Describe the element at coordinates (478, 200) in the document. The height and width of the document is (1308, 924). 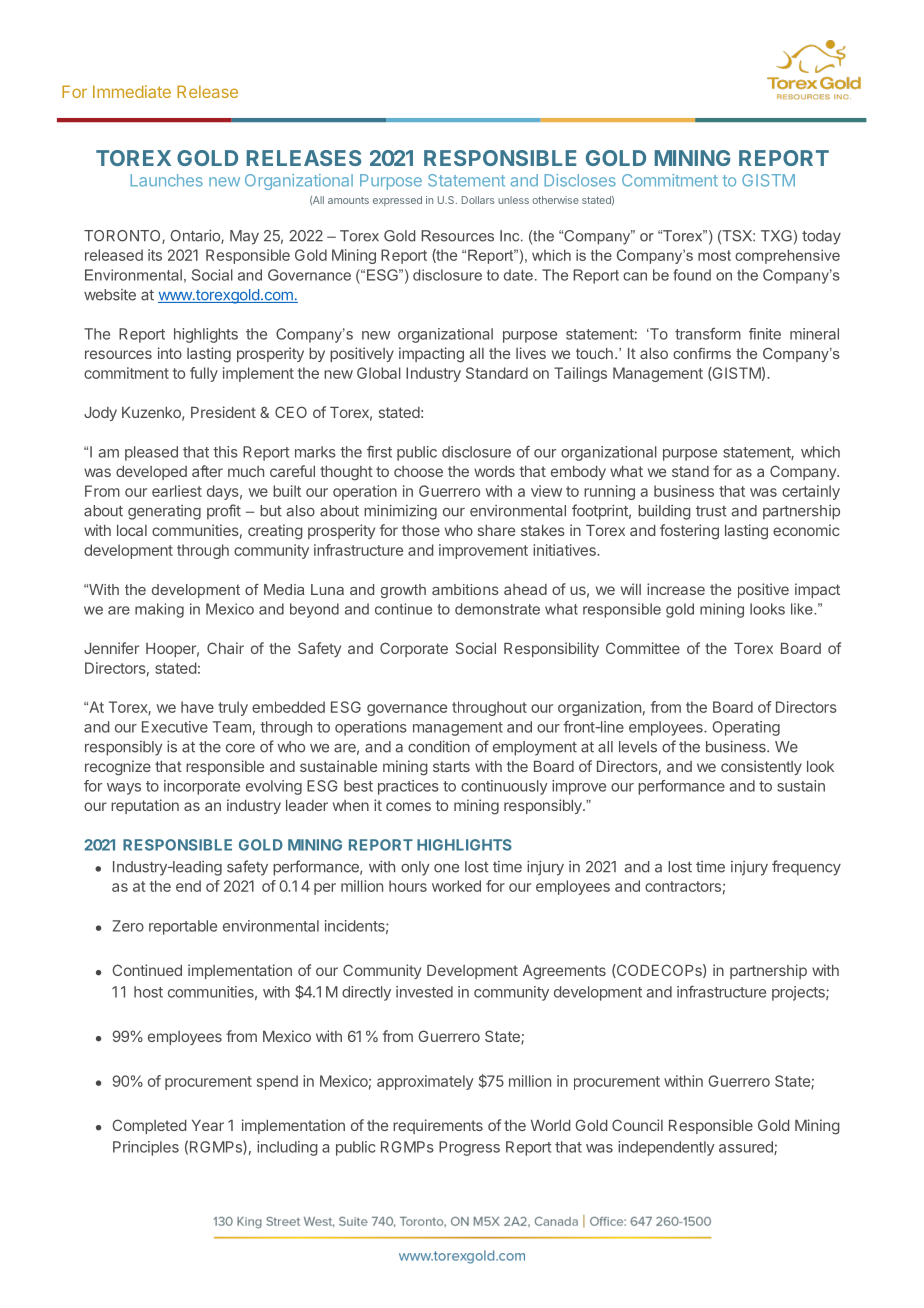
I see `Dollars` at that location.
